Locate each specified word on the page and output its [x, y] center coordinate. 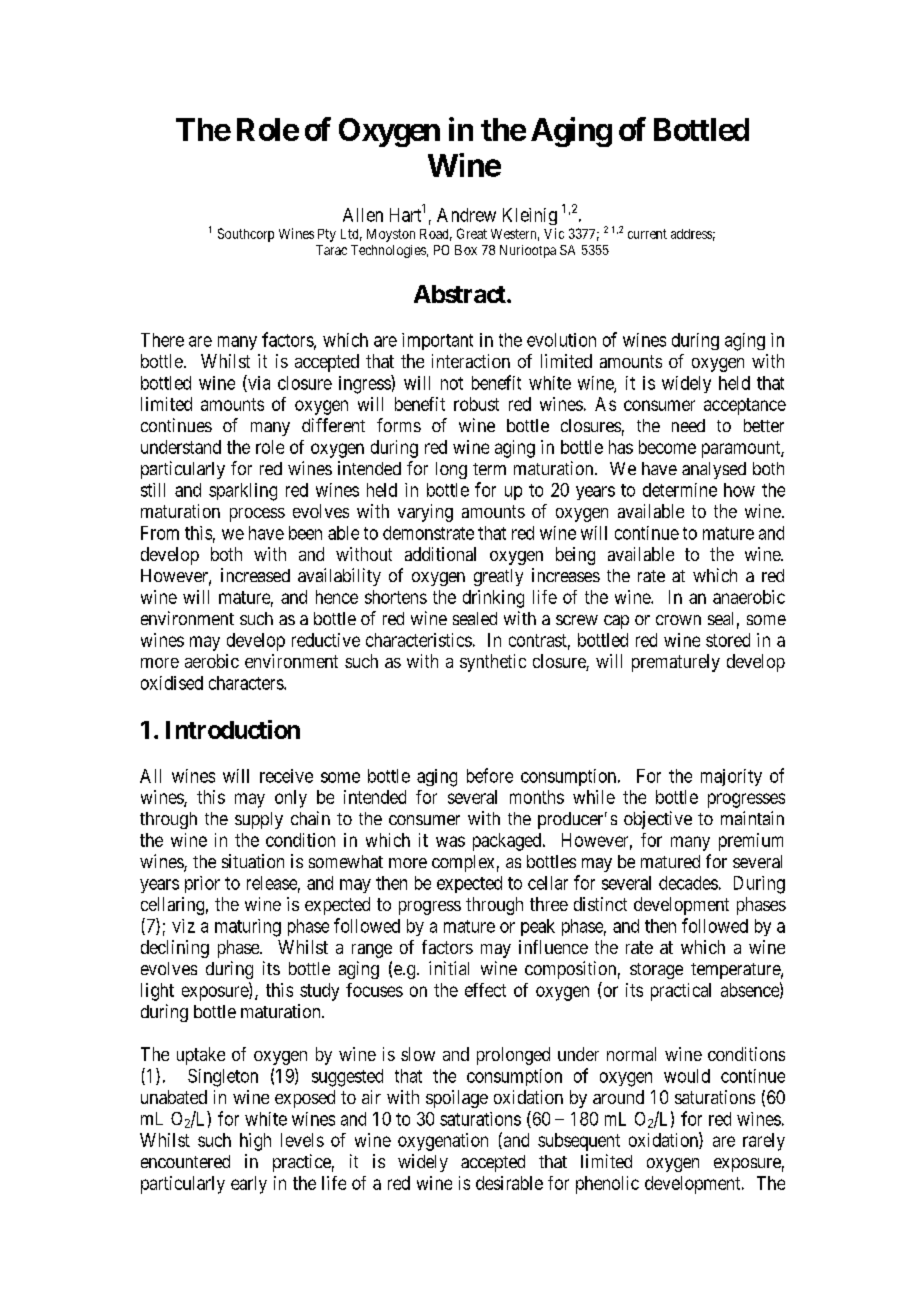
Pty [327, 235]
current [647, 234]
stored [728, 640]
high [255, 1142]
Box [466, 250]
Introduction [233, 729]
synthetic [493, 663]
